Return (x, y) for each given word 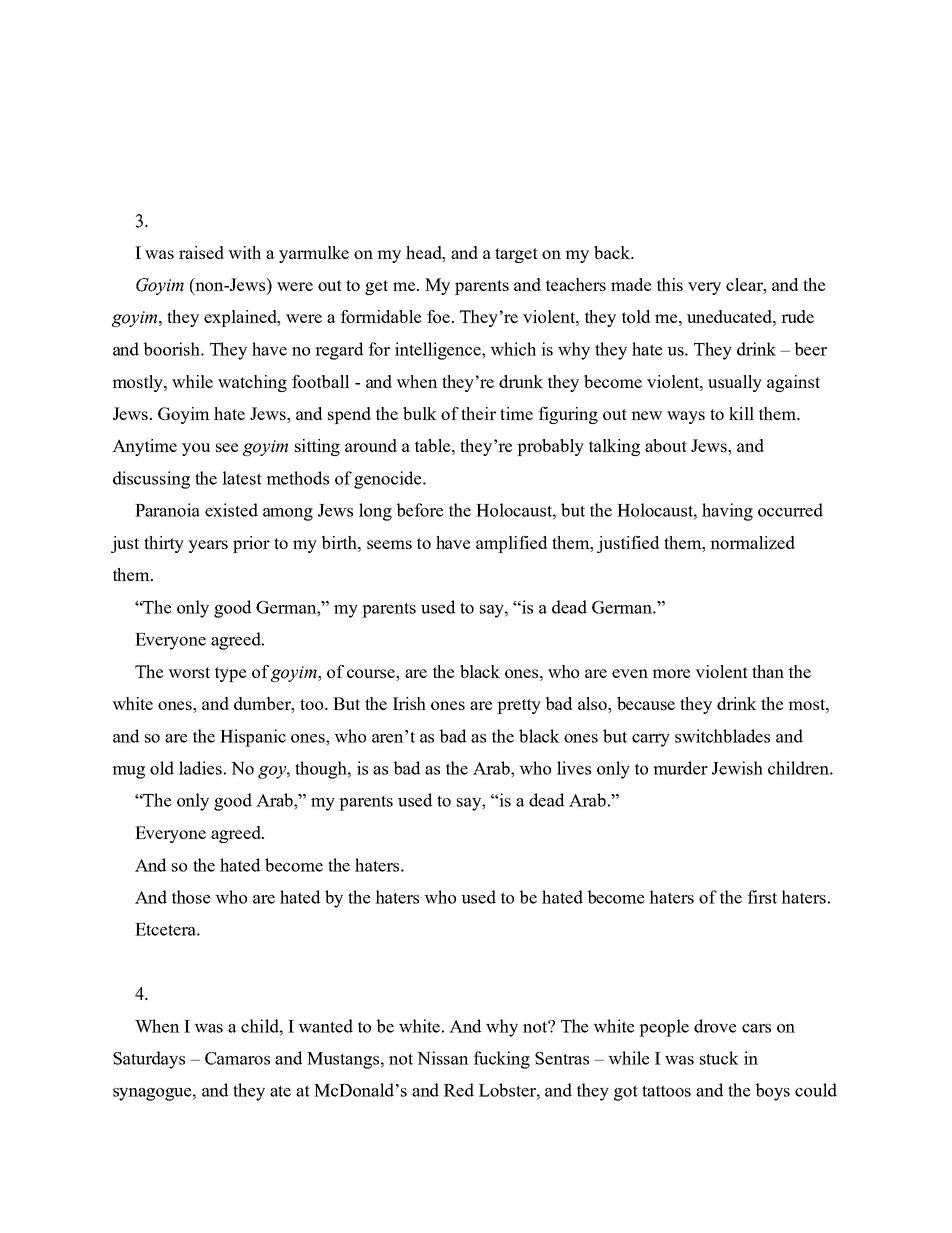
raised (201, 252)
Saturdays (149, 1060)
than (768, 671)
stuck (719, 1058)
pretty (519, 706)
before (420, 510)
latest (242, 478)
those (191, 897)
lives (574, 768)
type (230, 674)
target (516, 255)
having (727, 512)
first (762, 897)
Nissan (443, 1058)
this (670, 284)
